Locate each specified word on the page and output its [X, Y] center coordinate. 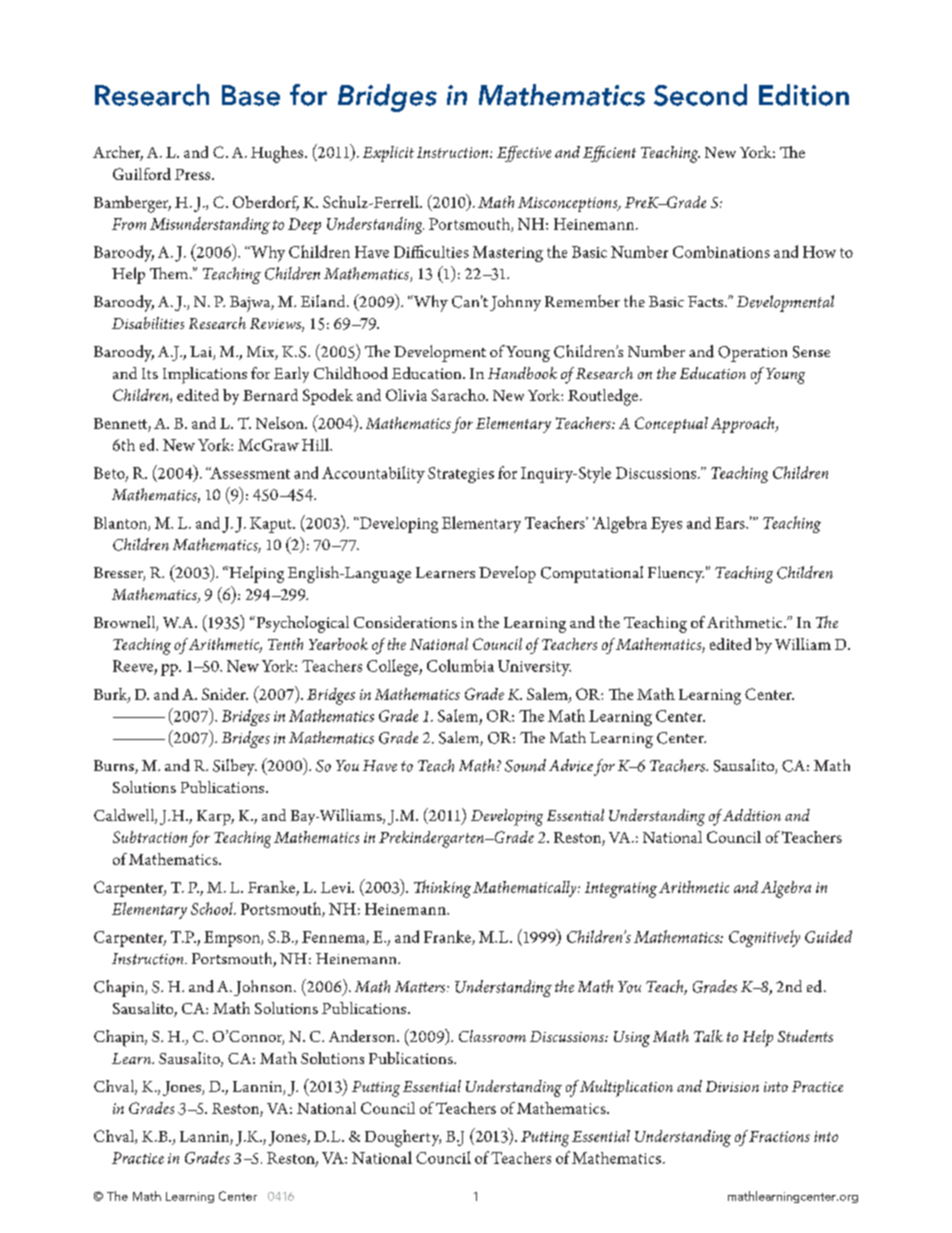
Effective [524, 154]
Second [700, 95]
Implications [205, 375]
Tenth [285, 644]
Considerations [405, 622]
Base [251, 95]
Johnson [264, 988]
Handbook [522, 373]
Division [732, 1086]
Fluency [676, 574]
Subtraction [150, 837]
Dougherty [403, 1138]
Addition [752, 815]
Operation [752, 354]
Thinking [442, 889]
